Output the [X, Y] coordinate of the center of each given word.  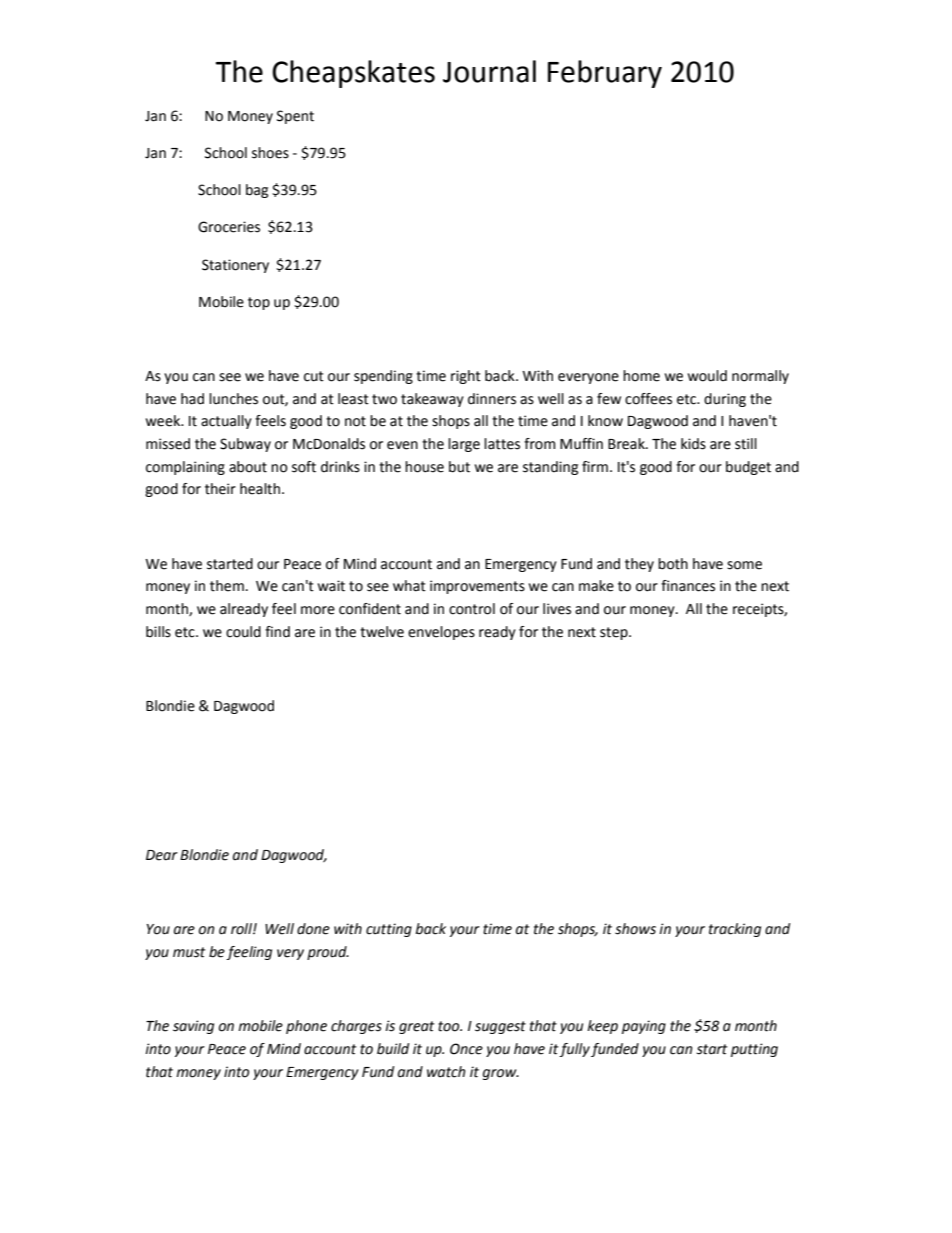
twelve [382, 632]
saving [193, 1027]
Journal [489, 71]
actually [226, 422]
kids [693, 444]
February [605, 74]
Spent [295, 117]
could [243, 632]
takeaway [432, 400]
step [615, 633]
